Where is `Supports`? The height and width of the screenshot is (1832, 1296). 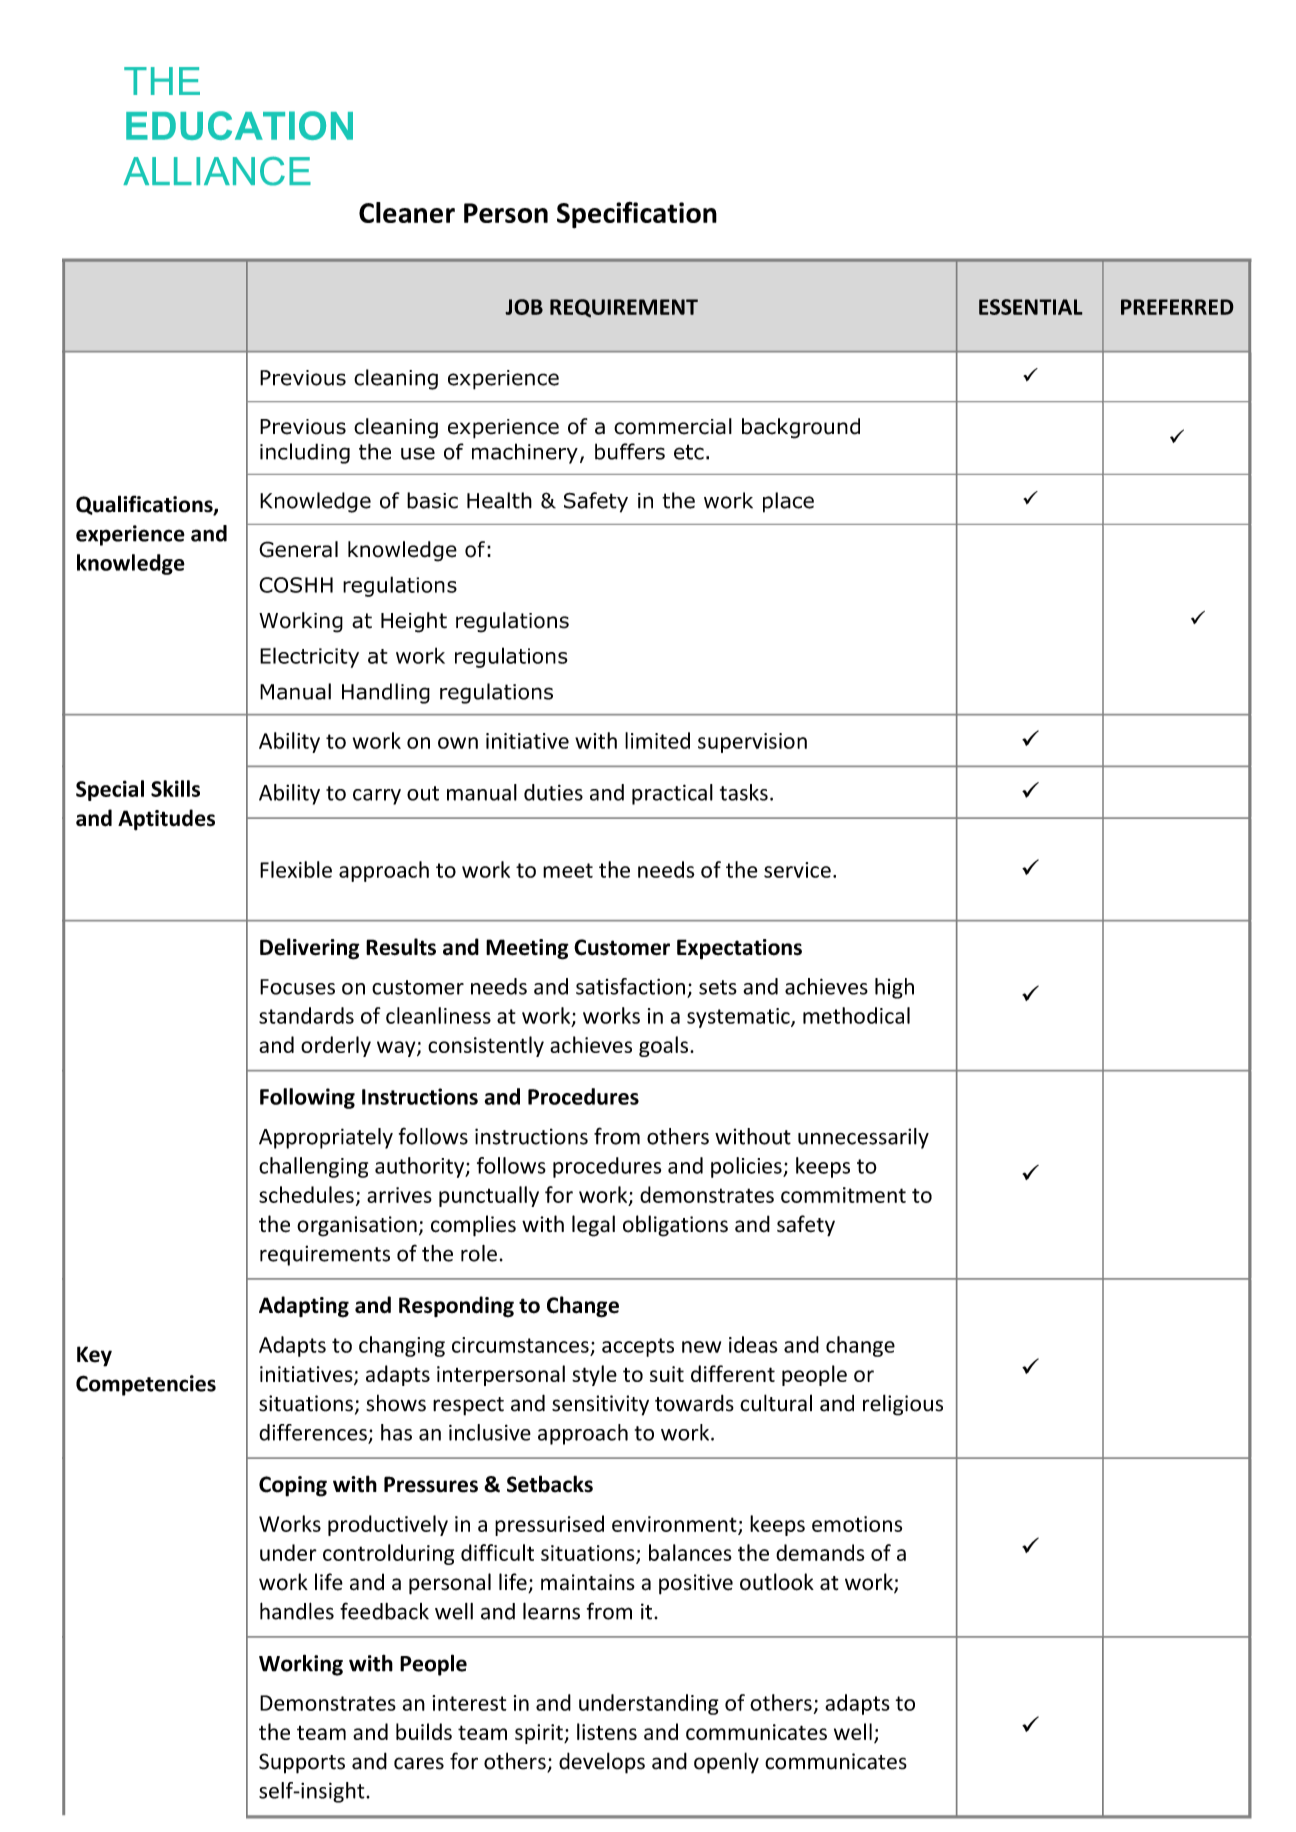 Supports is located at coordinates (302, 1763).
